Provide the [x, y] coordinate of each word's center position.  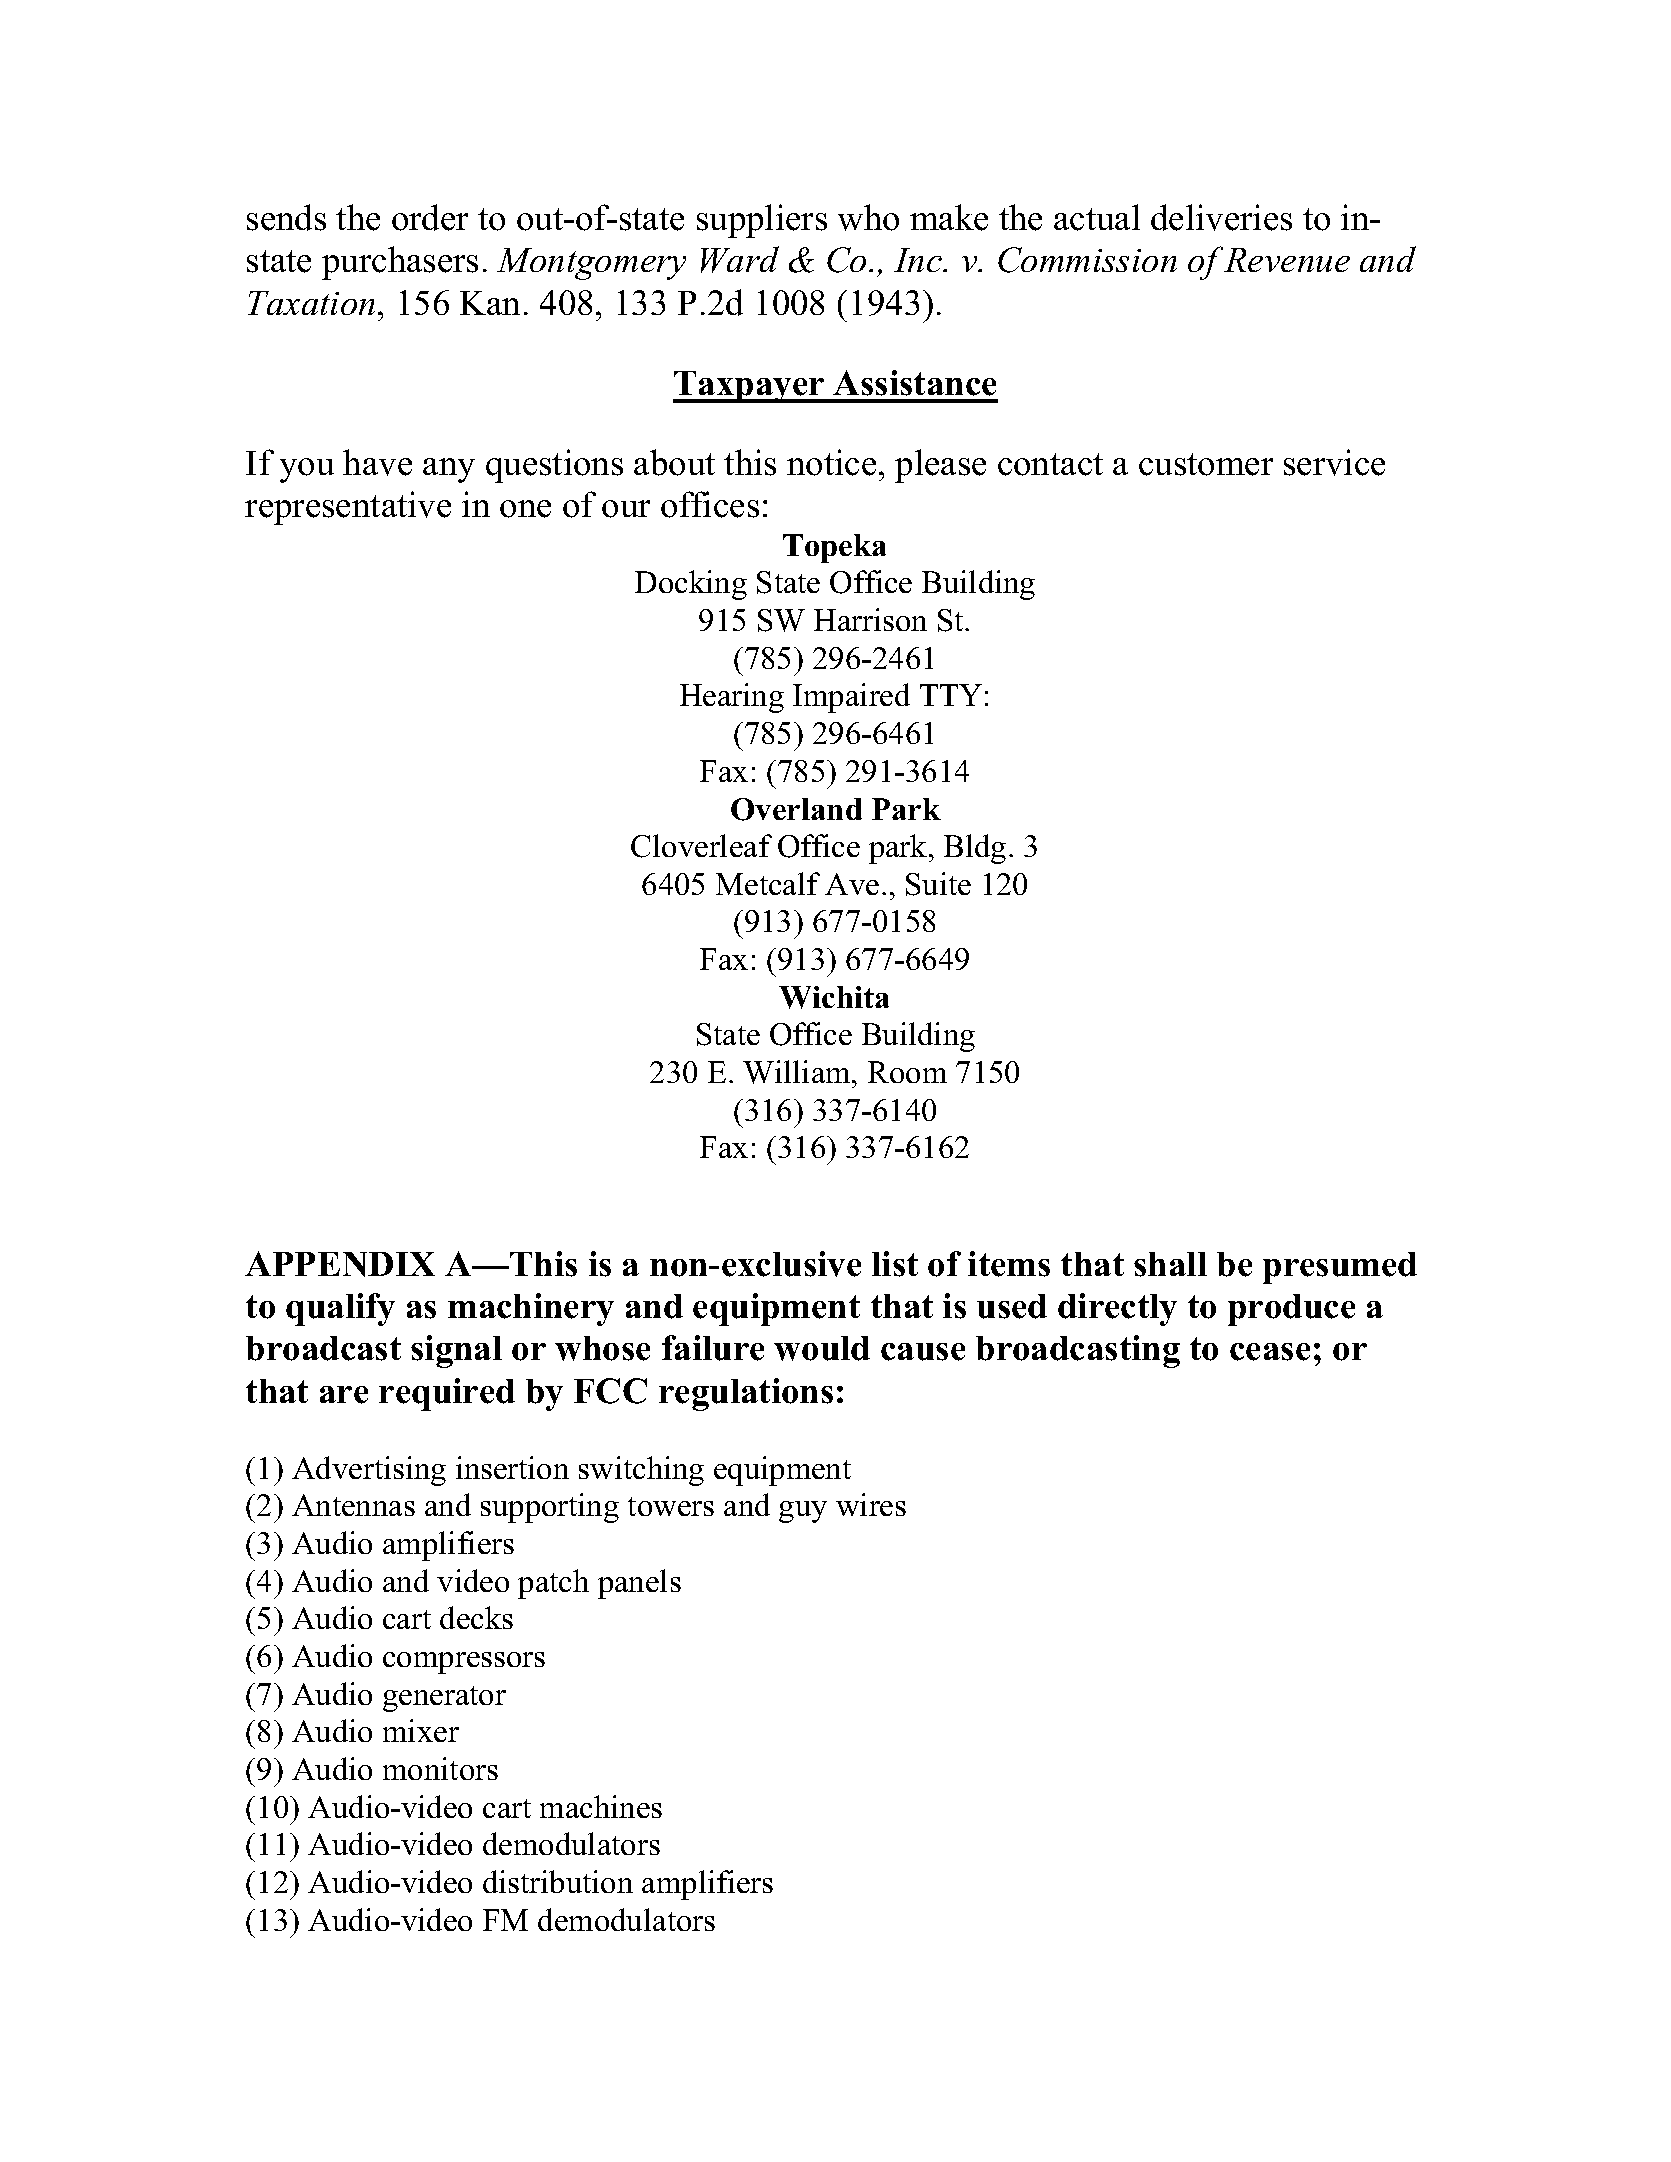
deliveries [1221, 217]
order [430, 217]
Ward [740, 259]
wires [871, 1504]
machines [601, 1806]
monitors [440, 1768]
